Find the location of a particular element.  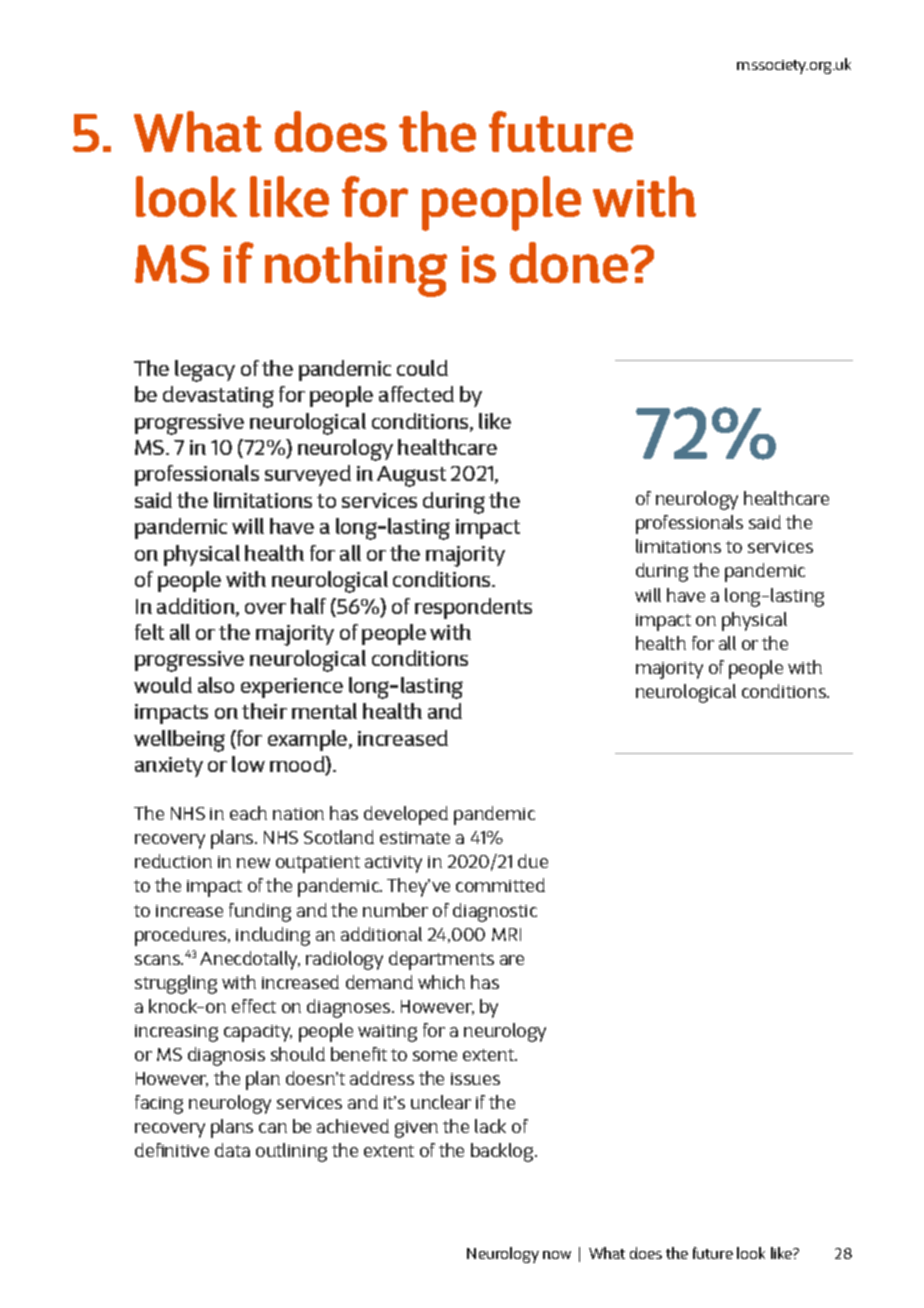

surveyed is located at coordinates (308, 475).
